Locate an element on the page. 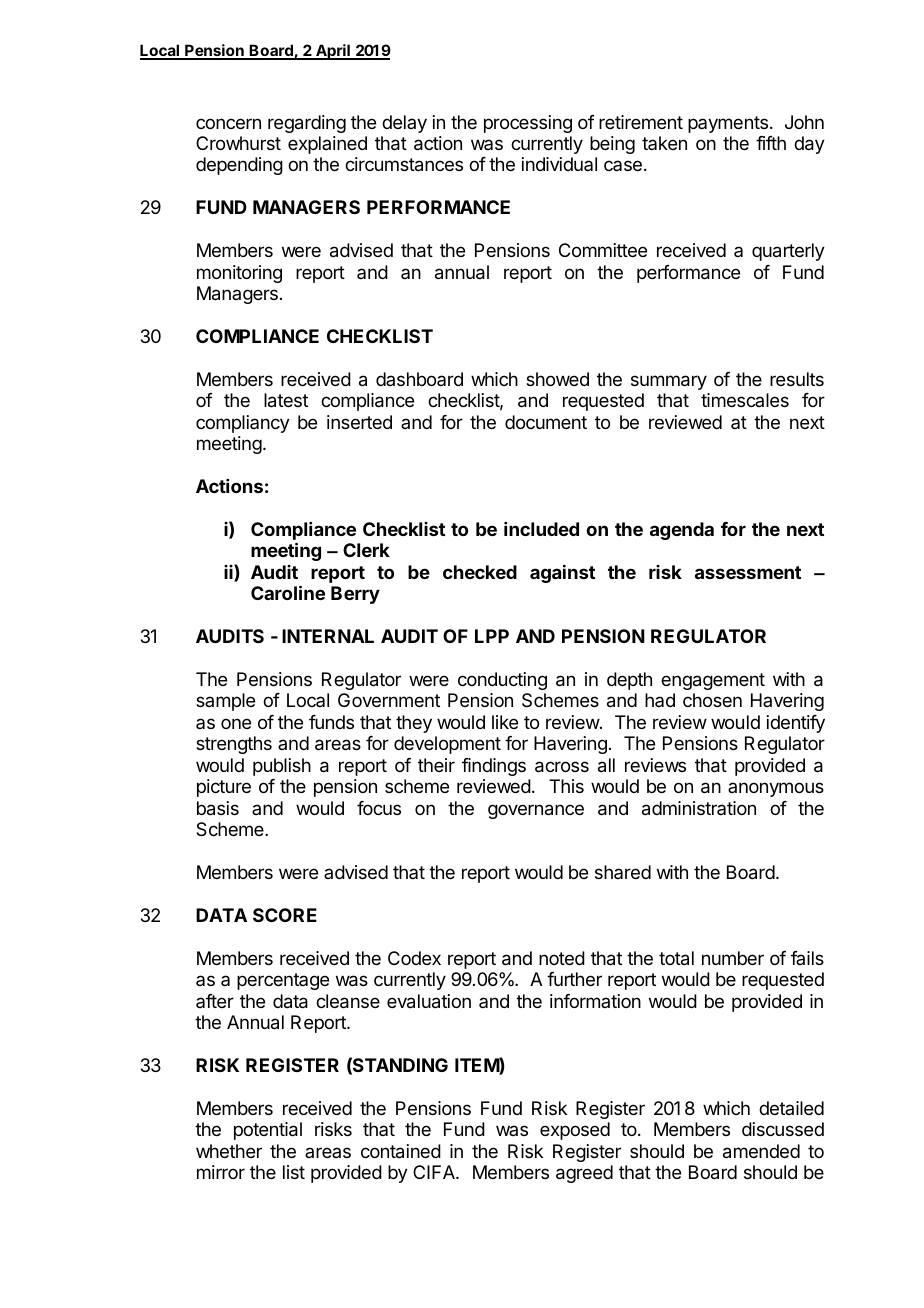  payments is located at coordinates (728, 124).
